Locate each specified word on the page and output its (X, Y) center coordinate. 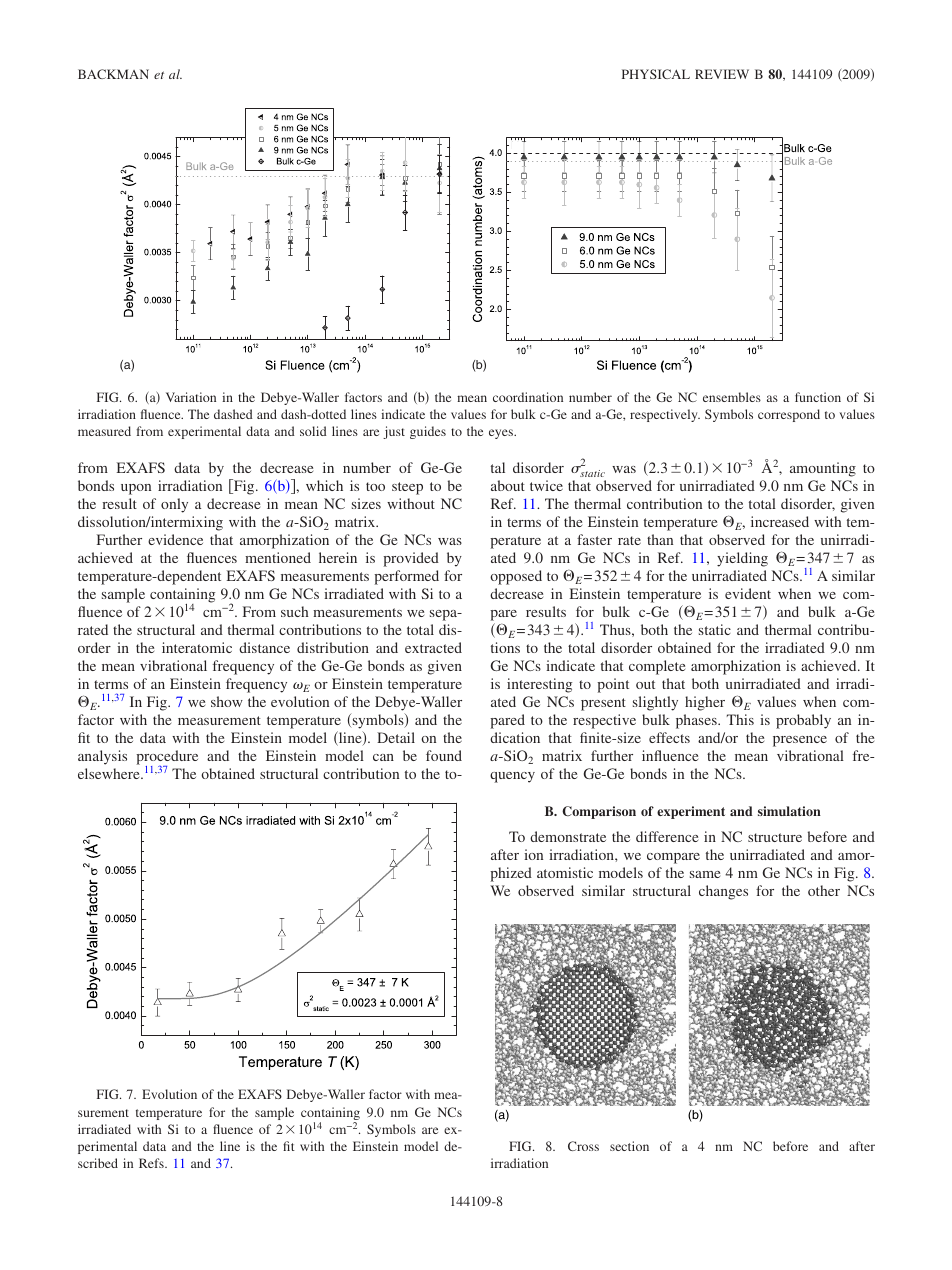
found (444, 755)
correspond (789, 415)
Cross (583, 1146)
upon (136, 489)
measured (104, 431)
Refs (152, 1163)
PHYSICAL (656, 74)
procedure (167, 758)
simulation (789, 811)
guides (428, 432)
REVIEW (722, 74)
